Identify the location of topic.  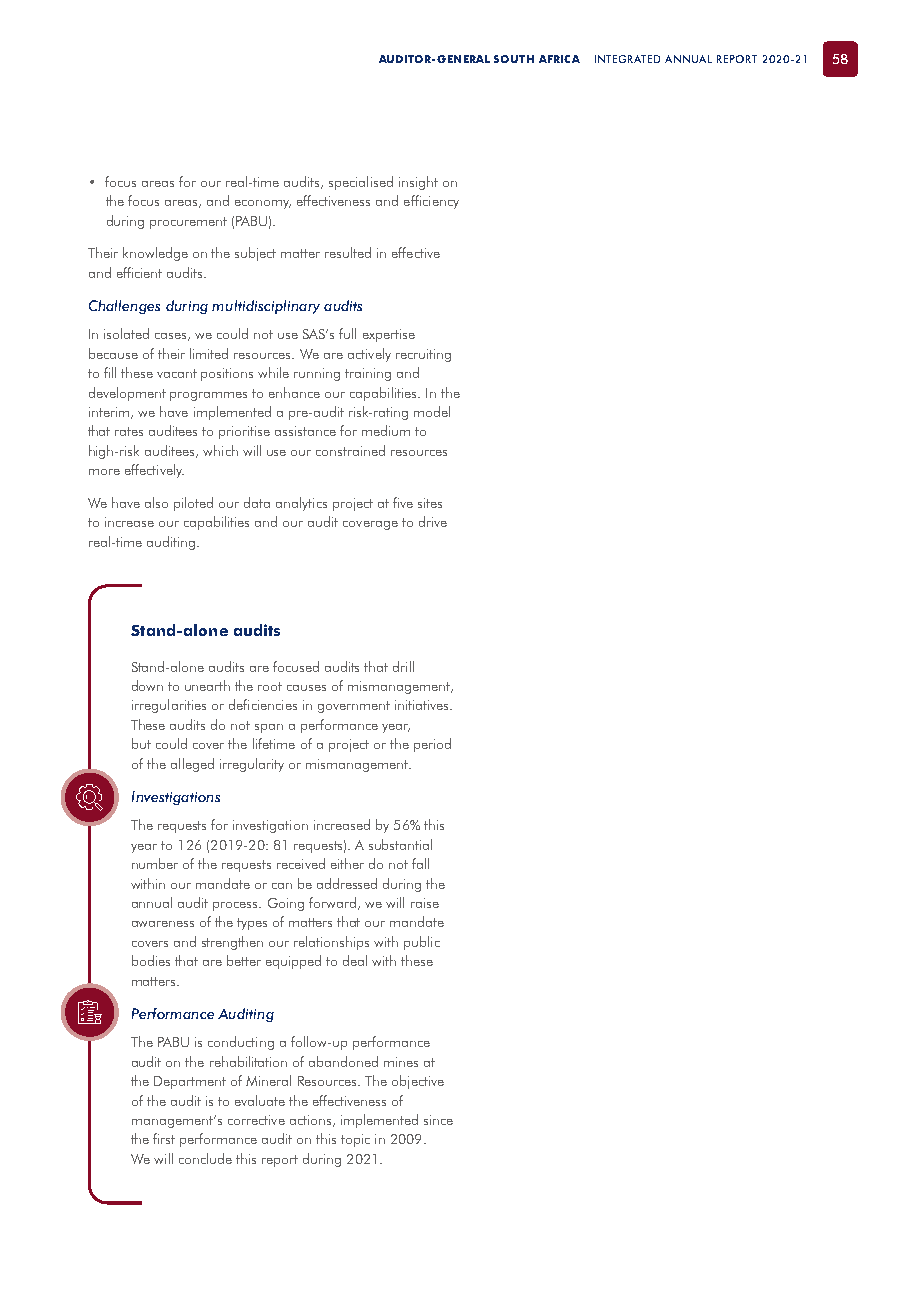
(355, 1140).
